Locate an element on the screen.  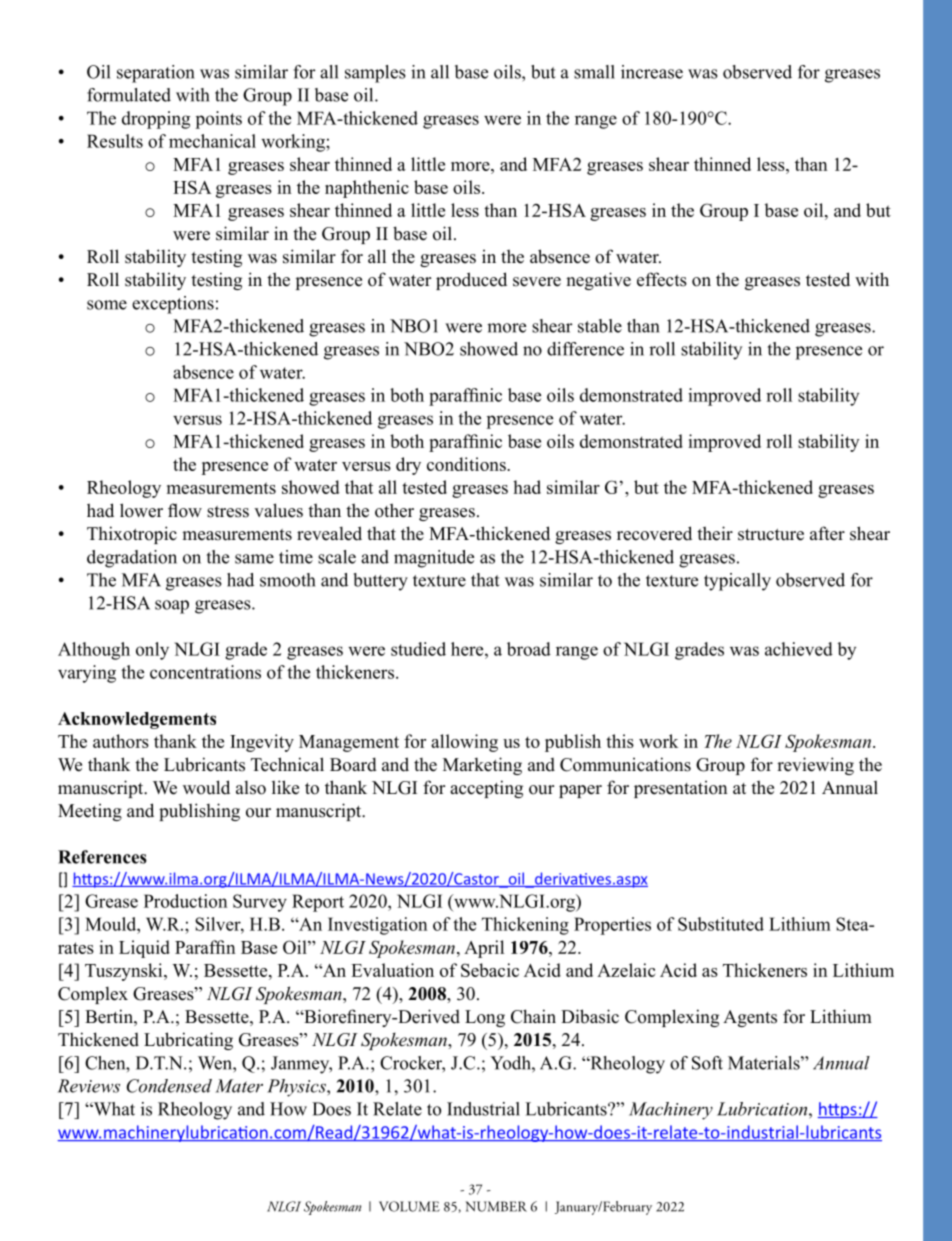
increase is located at coordinates (652, 72).
